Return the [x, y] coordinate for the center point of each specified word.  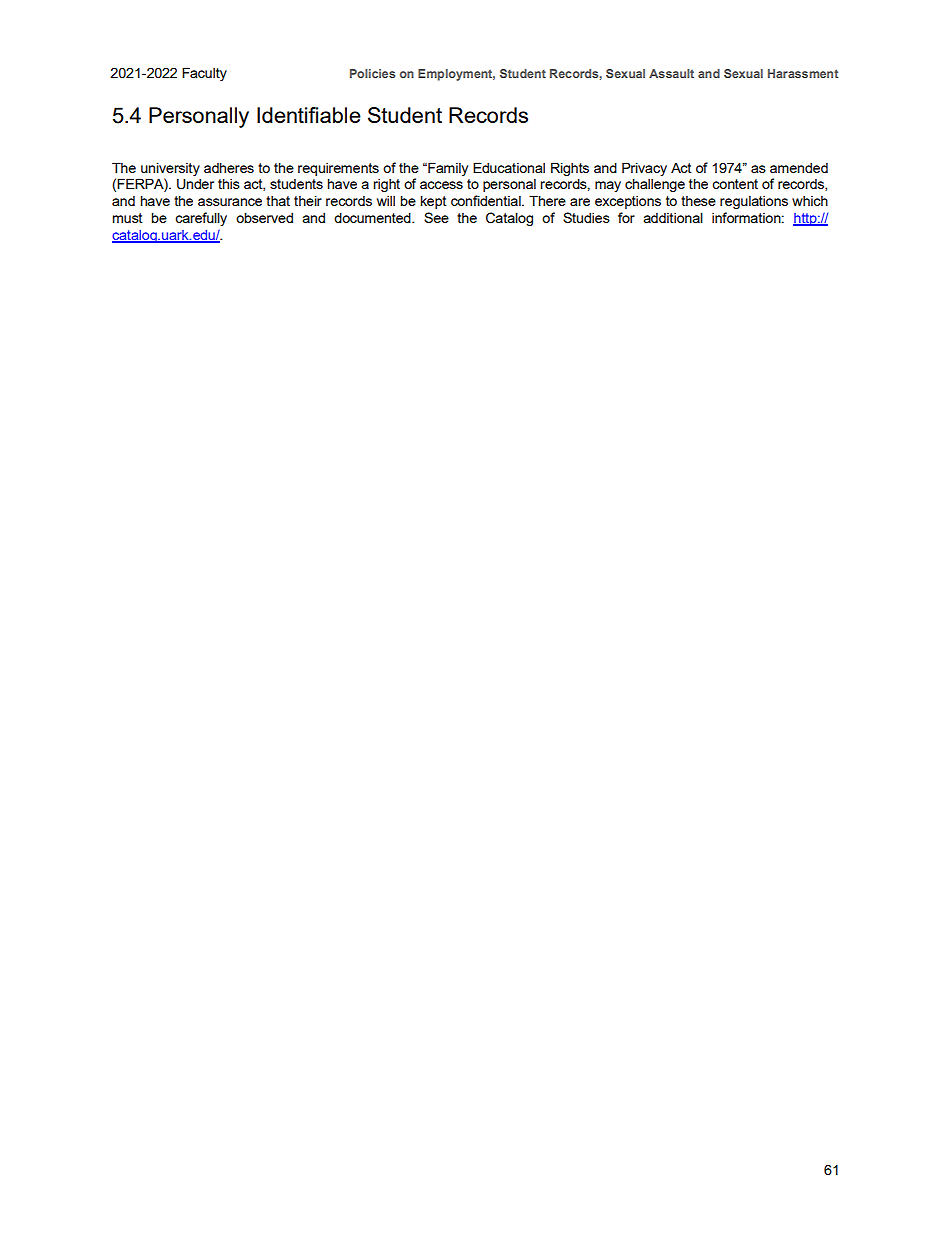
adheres [229, 167]
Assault [671, 73]
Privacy [644, 169]
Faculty [204, 74]
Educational [509, 167]
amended [799, 168]
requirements [338, 169]
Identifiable [309, 115]
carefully [201, 219]
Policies [372, 73]
